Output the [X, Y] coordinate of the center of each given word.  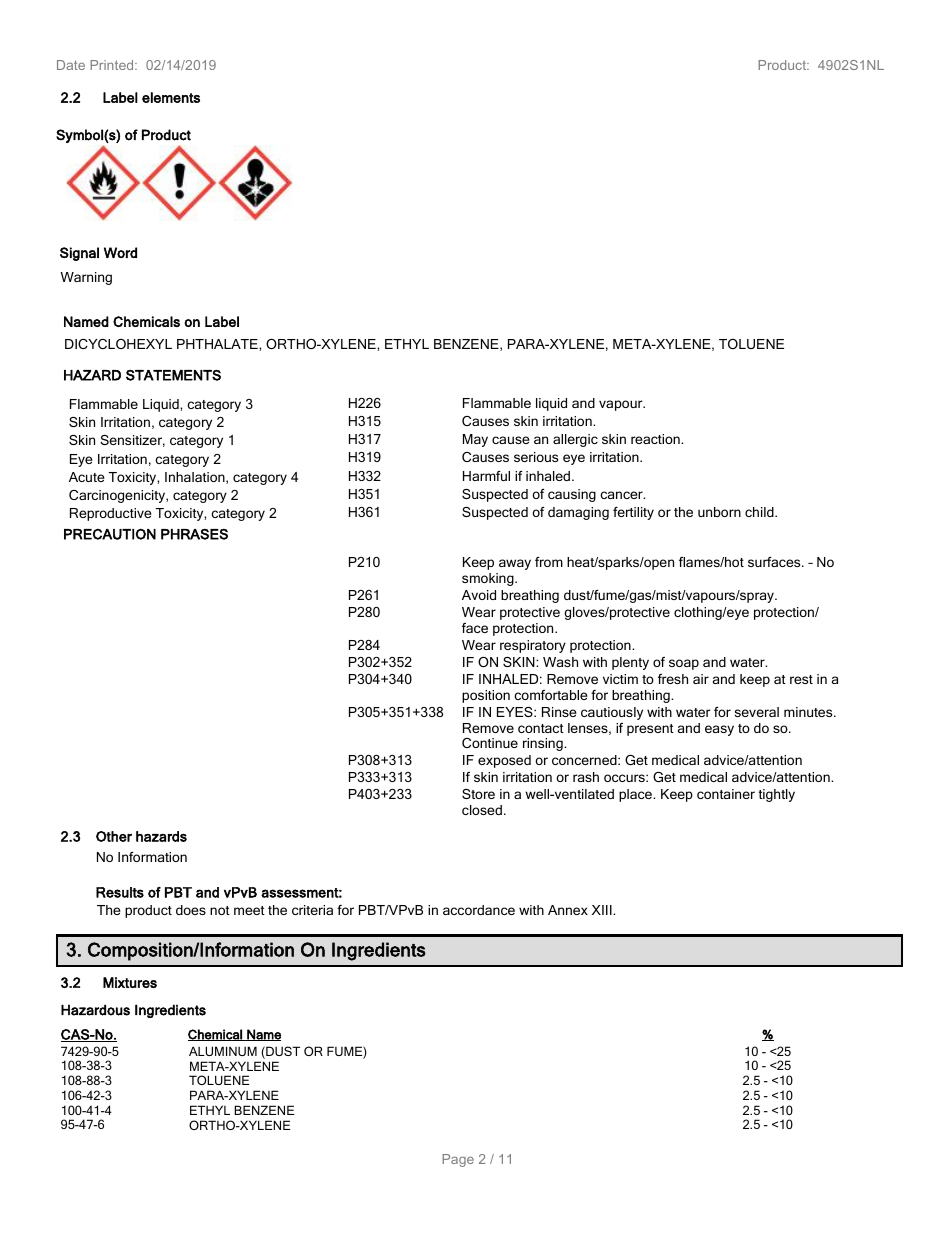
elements [171, 97]
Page [458, 1160]
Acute [87, 477]
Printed [113, 65]
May [475, 440]
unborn [719, 512]
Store [478, 794]
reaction [656, 439]
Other [114, 836]
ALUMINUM [223, 1051]
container [726, 794]
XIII [603, 910]
